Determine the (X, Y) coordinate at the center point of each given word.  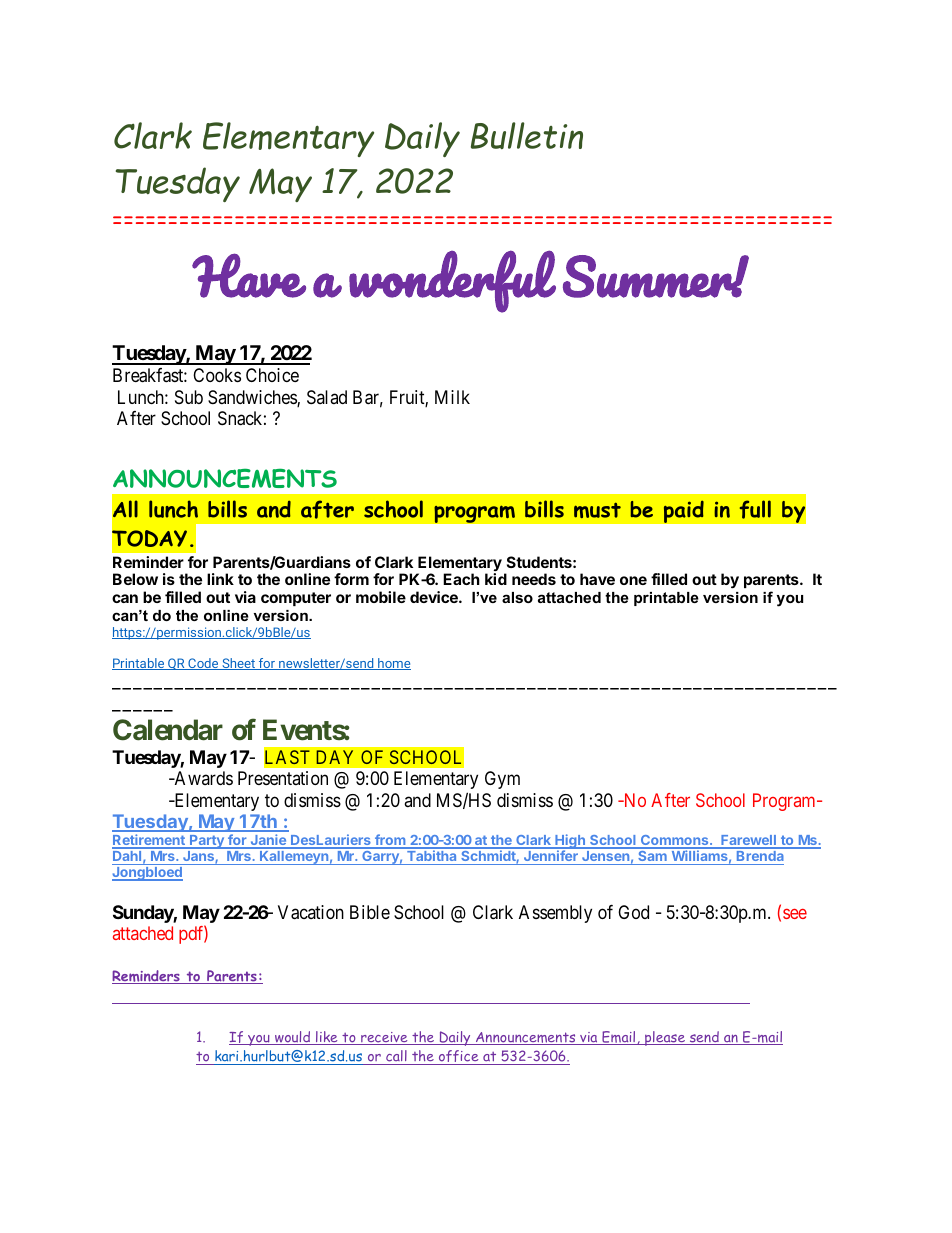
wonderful (452, 281)
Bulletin (527, 135)
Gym (502, 780)
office (458, 1057)
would (293, 1038)
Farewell (748, 841)
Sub (189, 397)
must (597, 510)
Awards (202, 778)
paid (683, 511)
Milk (452, 397)
